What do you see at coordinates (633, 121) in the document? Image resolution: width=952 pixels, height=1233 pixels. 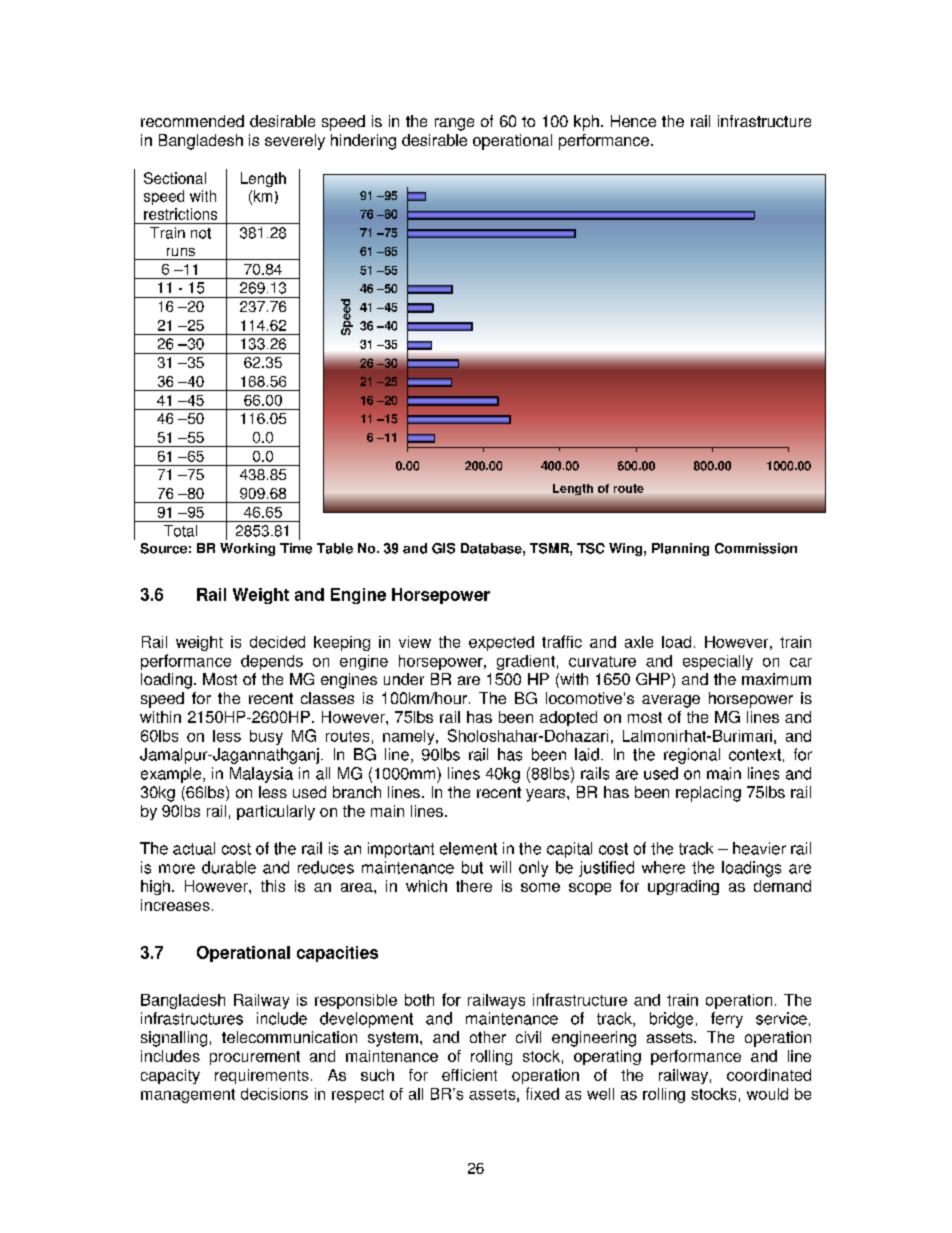 I see `Hence` at bounding box center [633, 121].
